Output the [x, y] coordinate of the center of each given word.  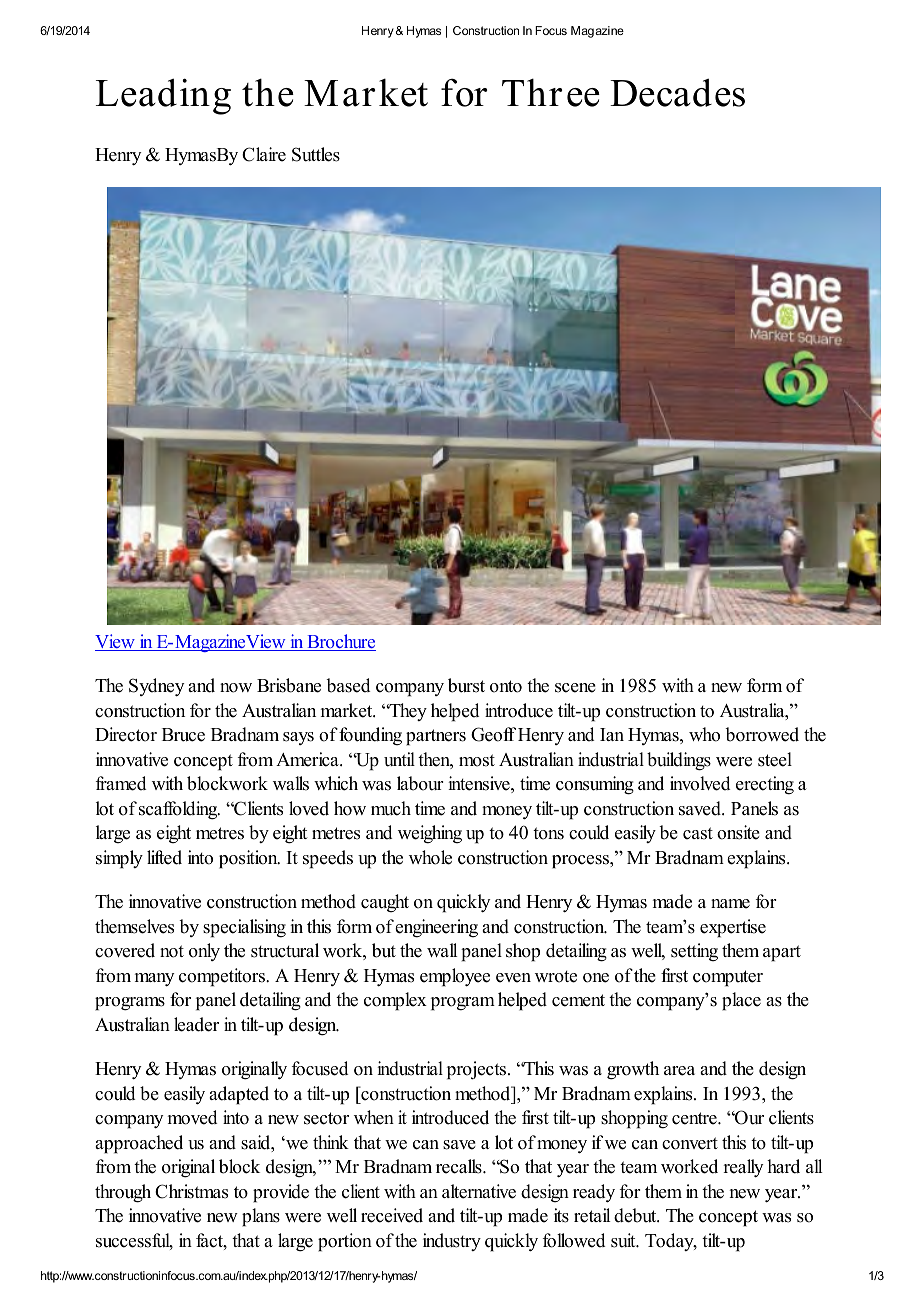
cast [698, 833]
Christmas [191, 1191]
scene [575, 688]
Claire [264, 154]
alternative [479, 1191]
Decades [677, 92]
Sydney [156, 687]
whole [430, 857]
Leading [163, 96]
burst [466, 685]
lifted [164, 857]
